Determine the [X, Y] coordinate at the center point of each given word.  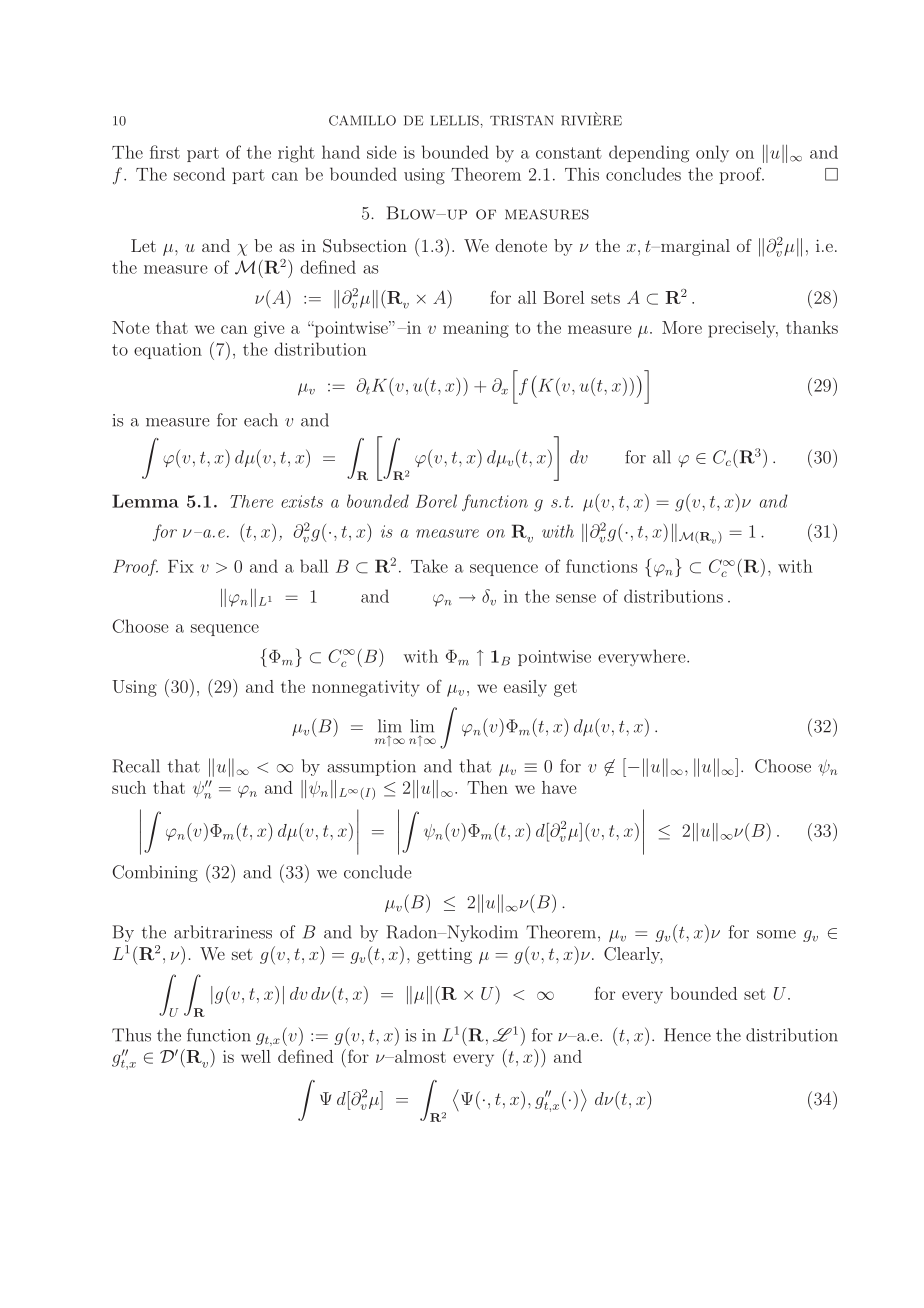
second [199, 174]
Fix [181, 566]
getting [444, 955]
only [712, 153]
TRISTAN [522, 120]
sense [576, 598]
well [256, 1056]
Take [429, 566]
